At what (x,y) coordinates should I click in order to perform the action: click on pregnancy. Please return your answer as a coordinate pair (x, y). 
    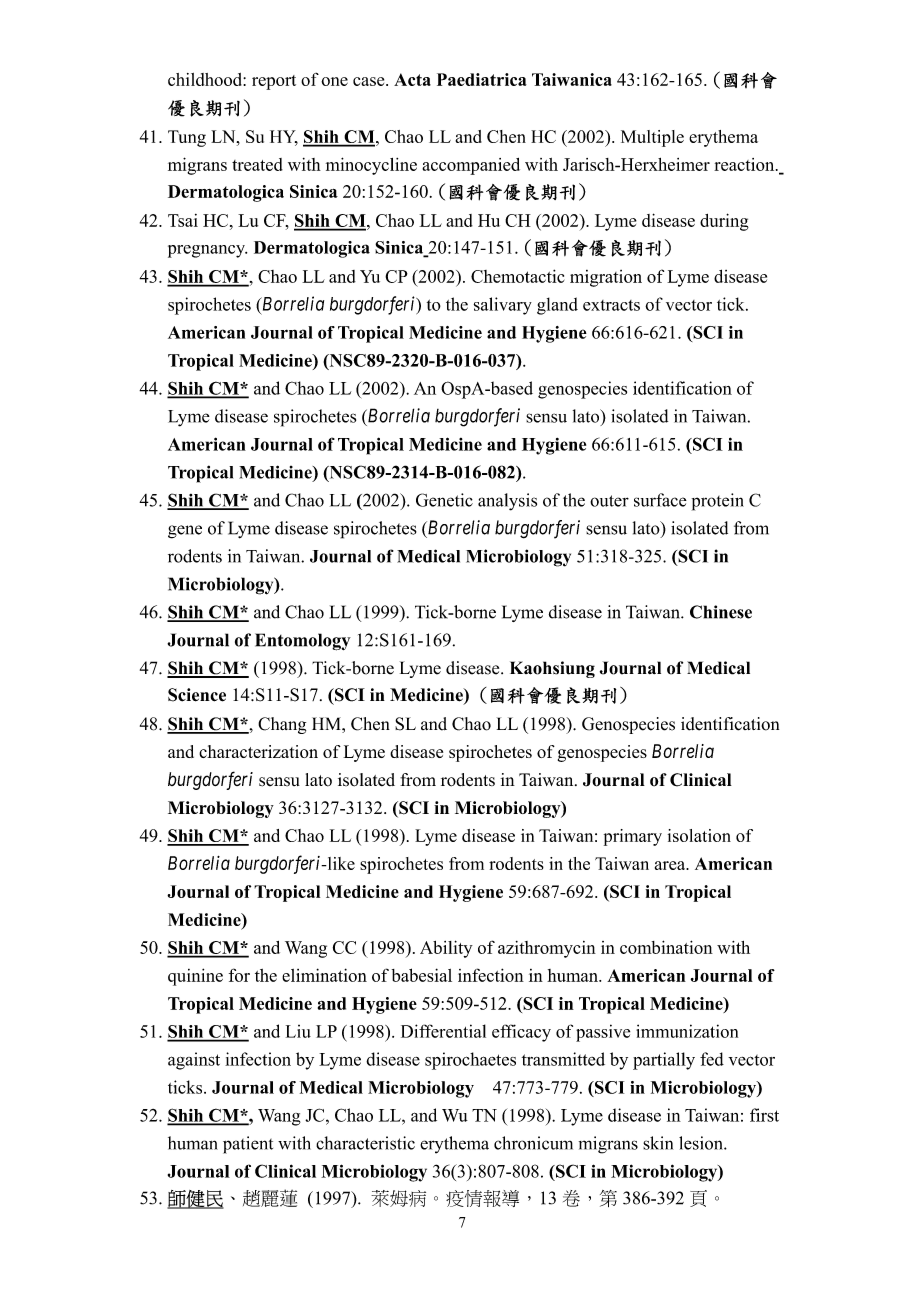
    Looking at the image, I should click on (207, 251).
